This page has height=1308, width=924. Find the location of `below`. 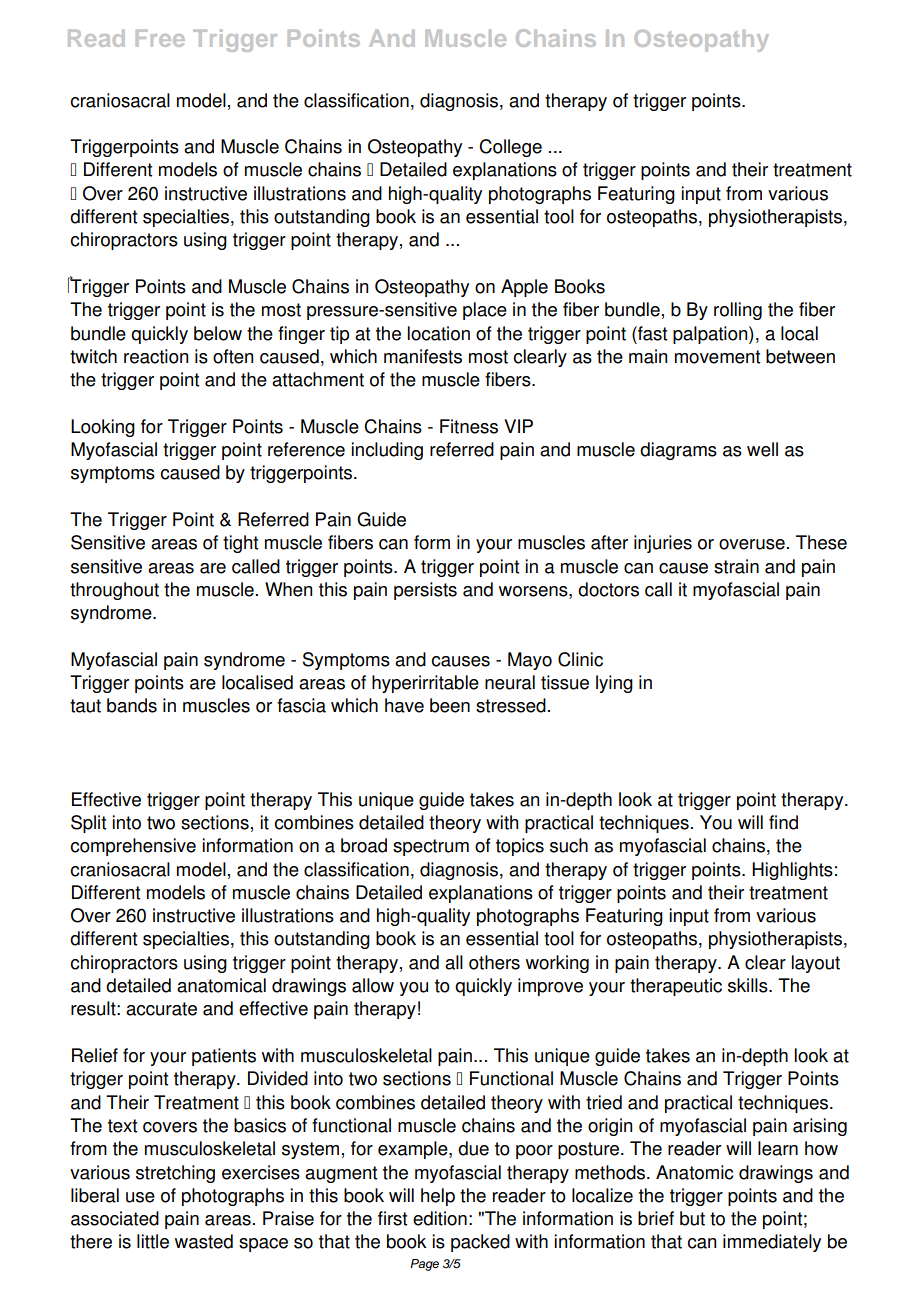

below is located at coordinates (218, 333).
